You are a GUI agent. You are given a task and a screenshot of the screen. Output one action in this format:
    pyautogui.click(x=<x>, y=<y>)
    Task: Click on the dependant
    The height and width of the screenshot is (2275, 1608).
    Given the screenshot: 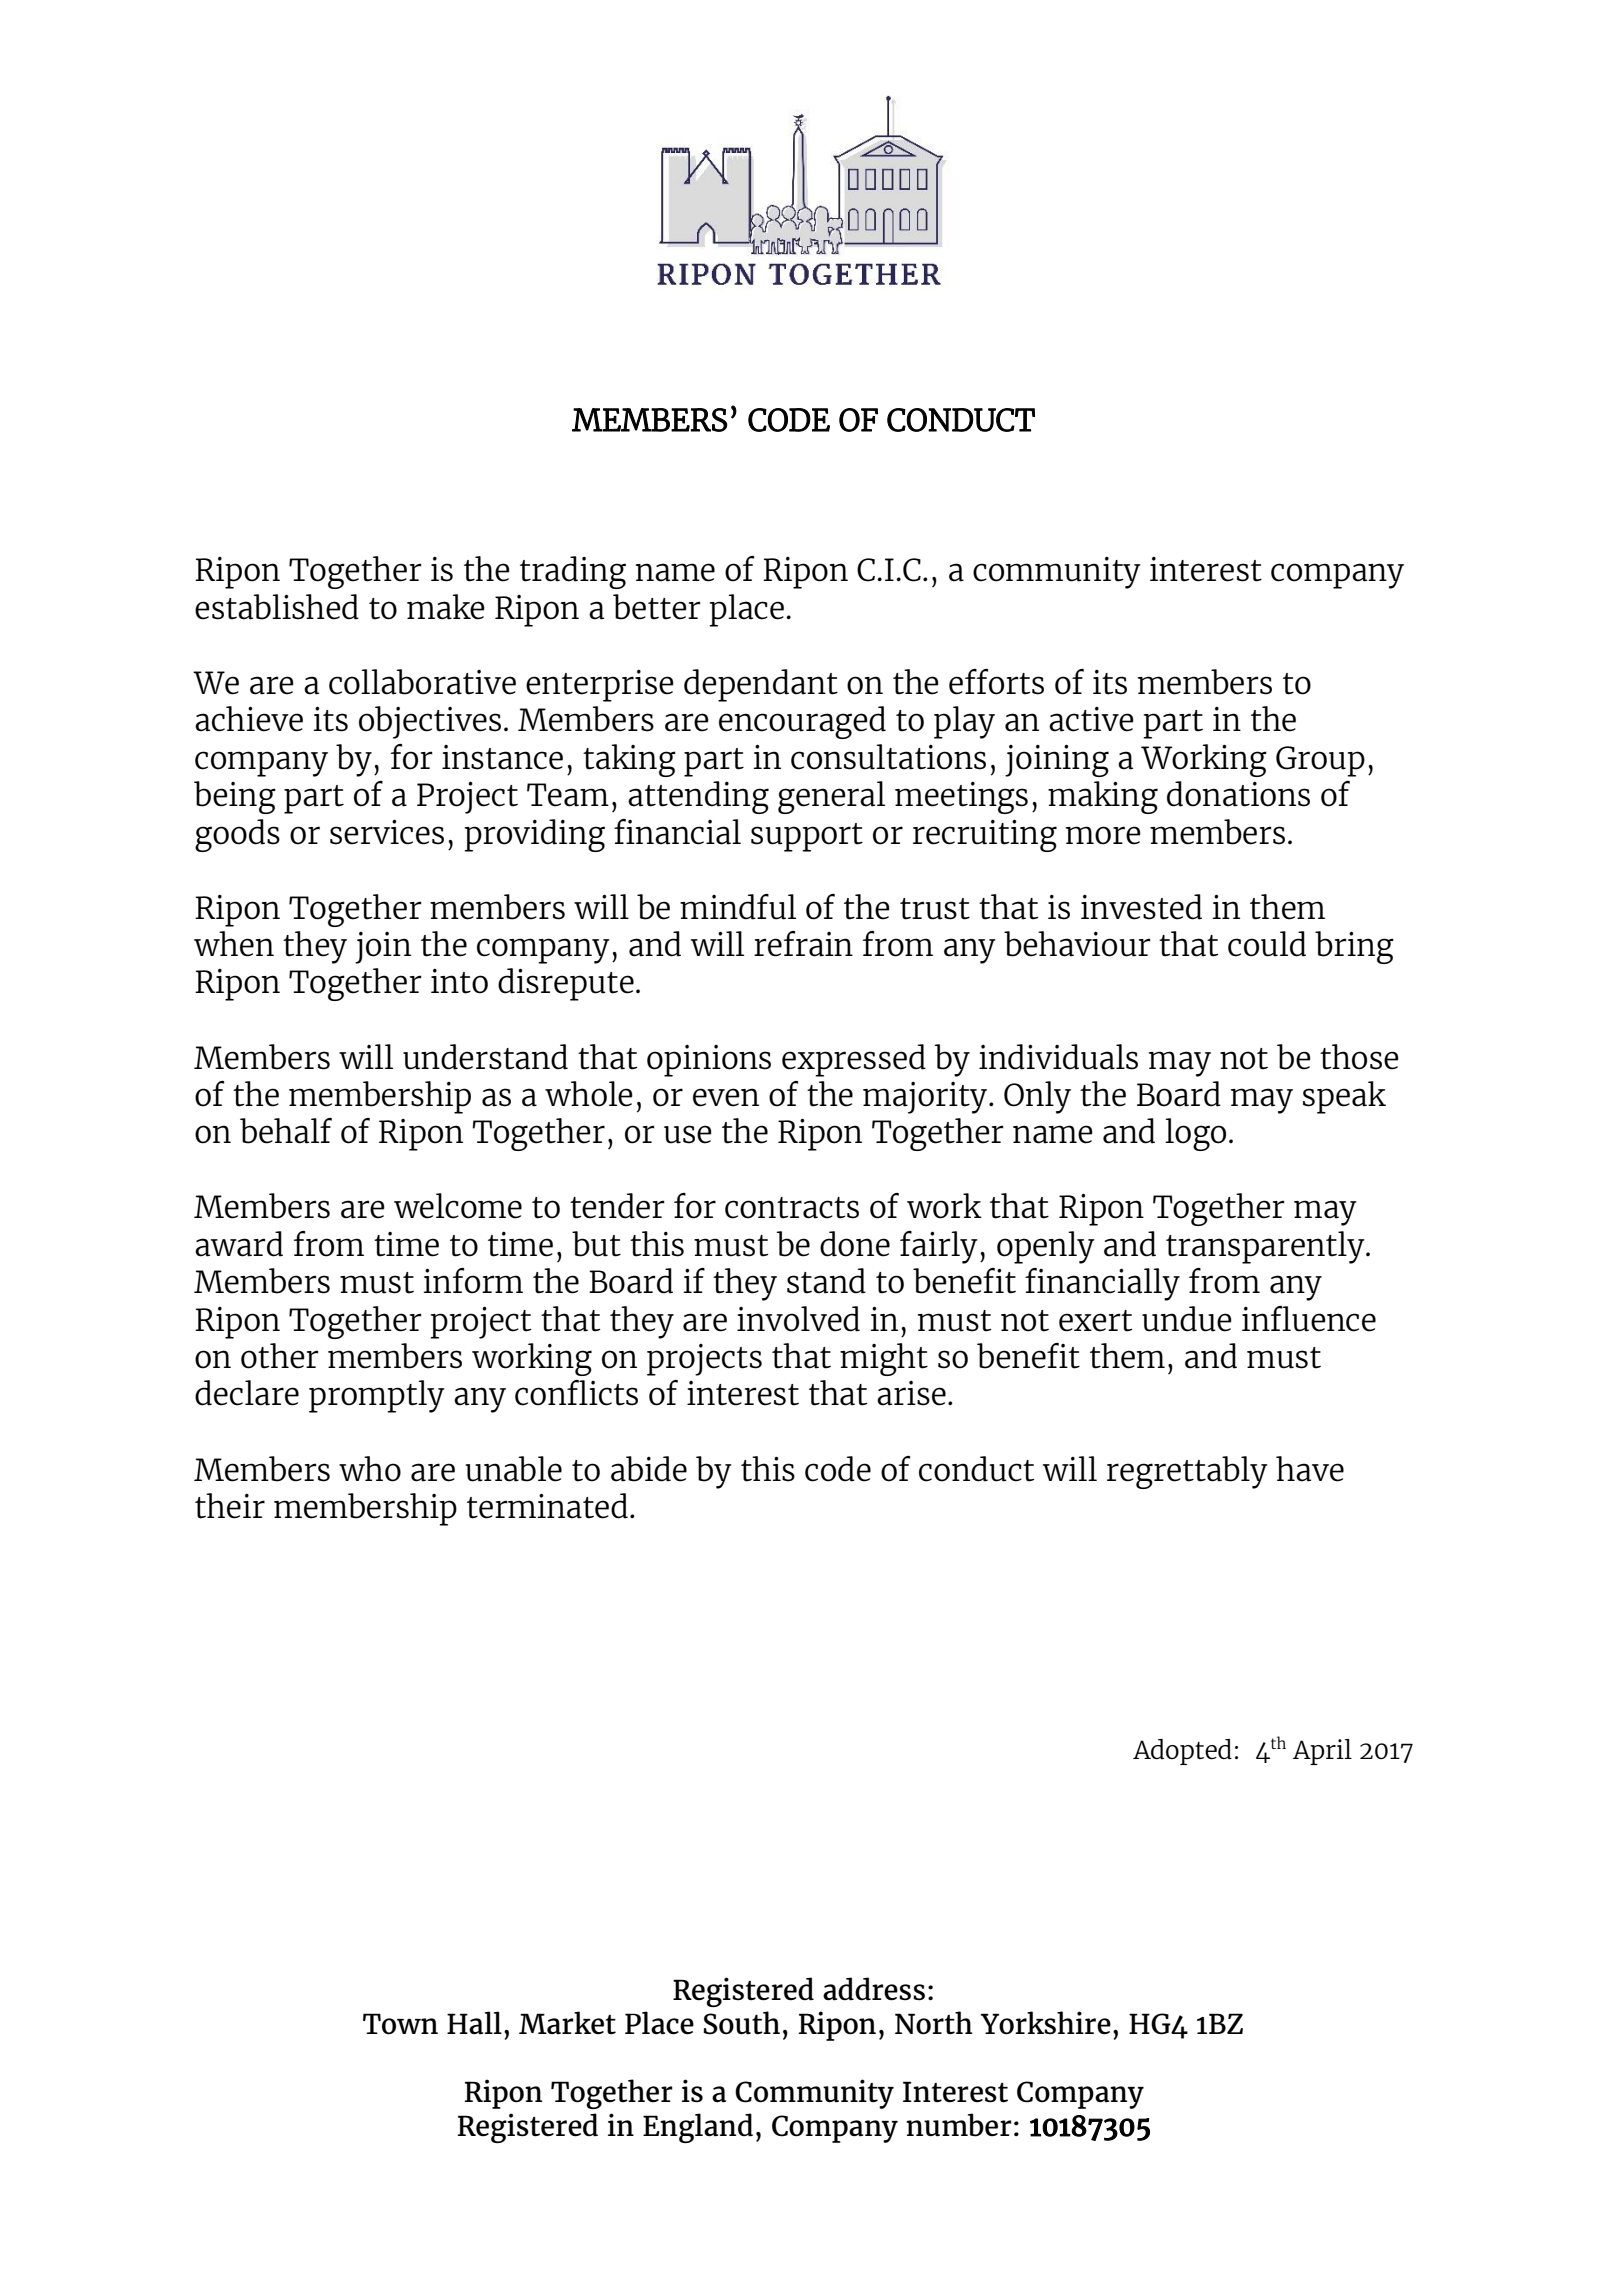 What is the action you would take?
    pyautogui.click(x=761, y=685)
